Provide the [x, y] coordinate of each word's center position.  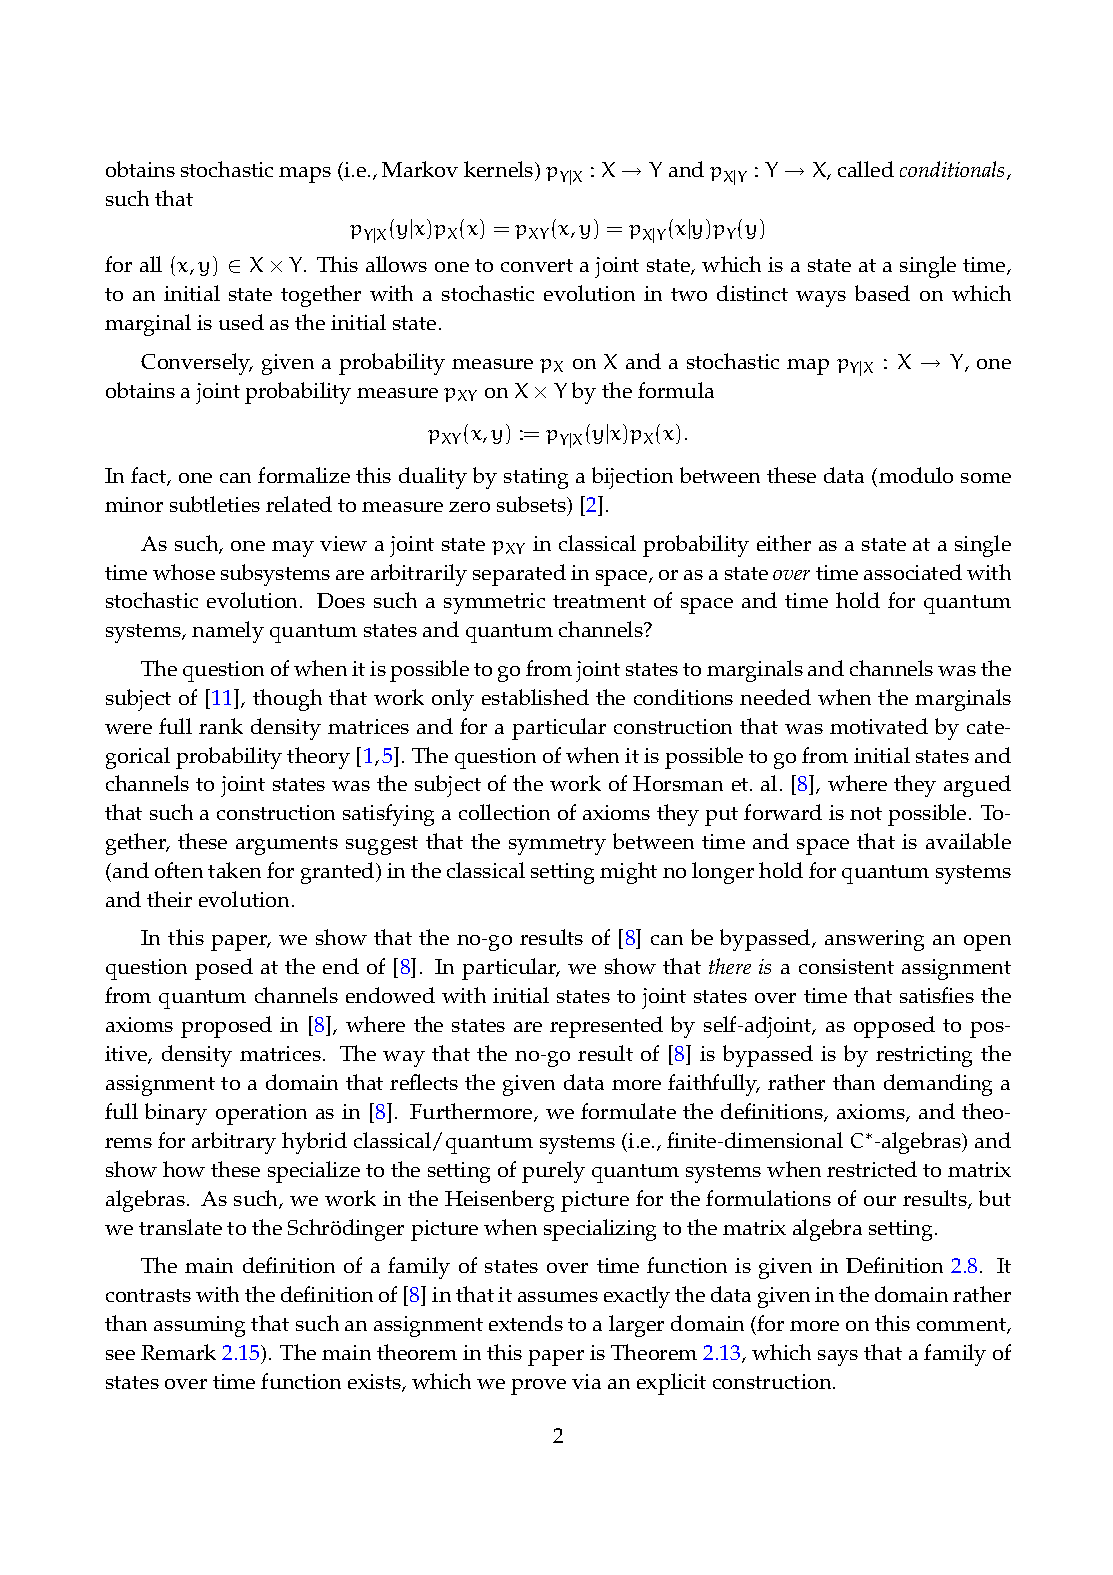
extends [526, 1323]
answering [874, 940]
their [169, 899]
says [838, 1358]
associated [913, 572]
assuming [199, 1326]
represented [606, 1027]
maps [305, 175]
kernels [500, 171]
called [866, 169]
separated [519, 575]
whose [184, 572]
